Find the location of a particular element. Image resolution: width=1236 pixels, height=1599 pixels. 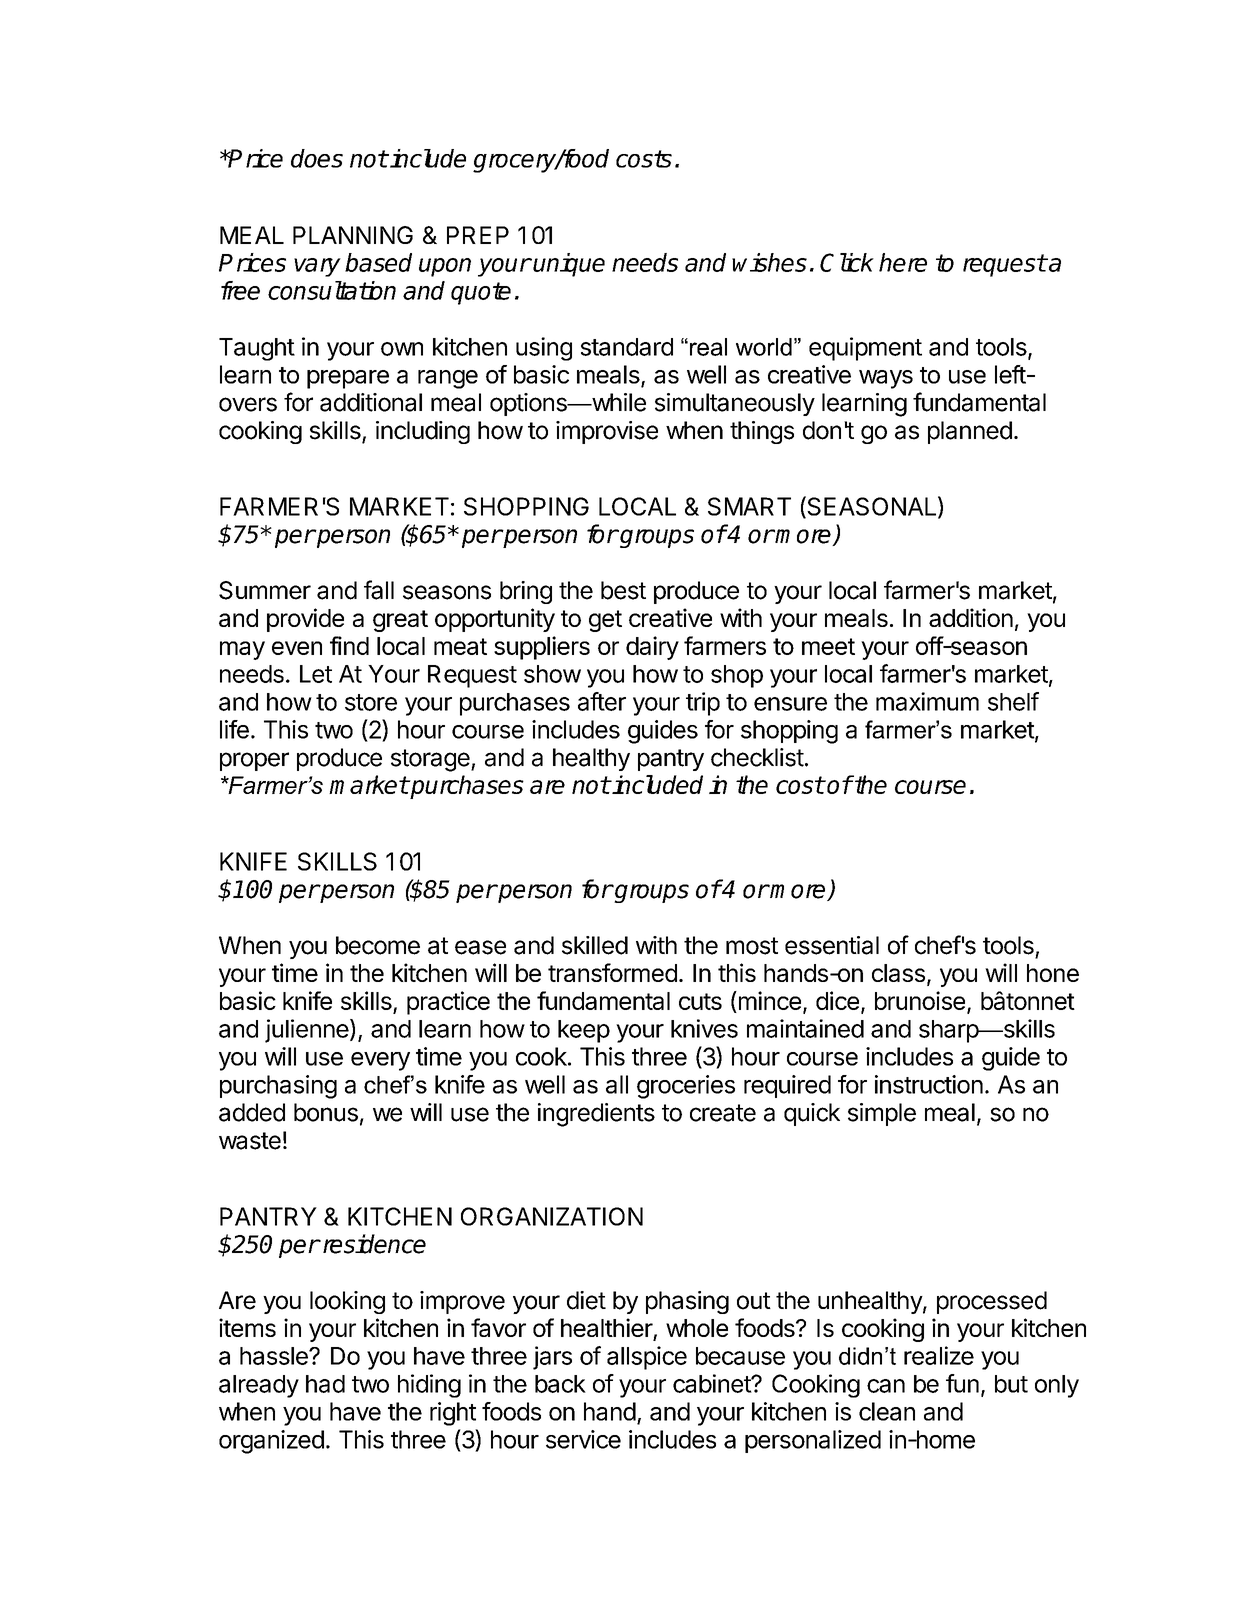

checklist is located at coordinates (757, 757).
